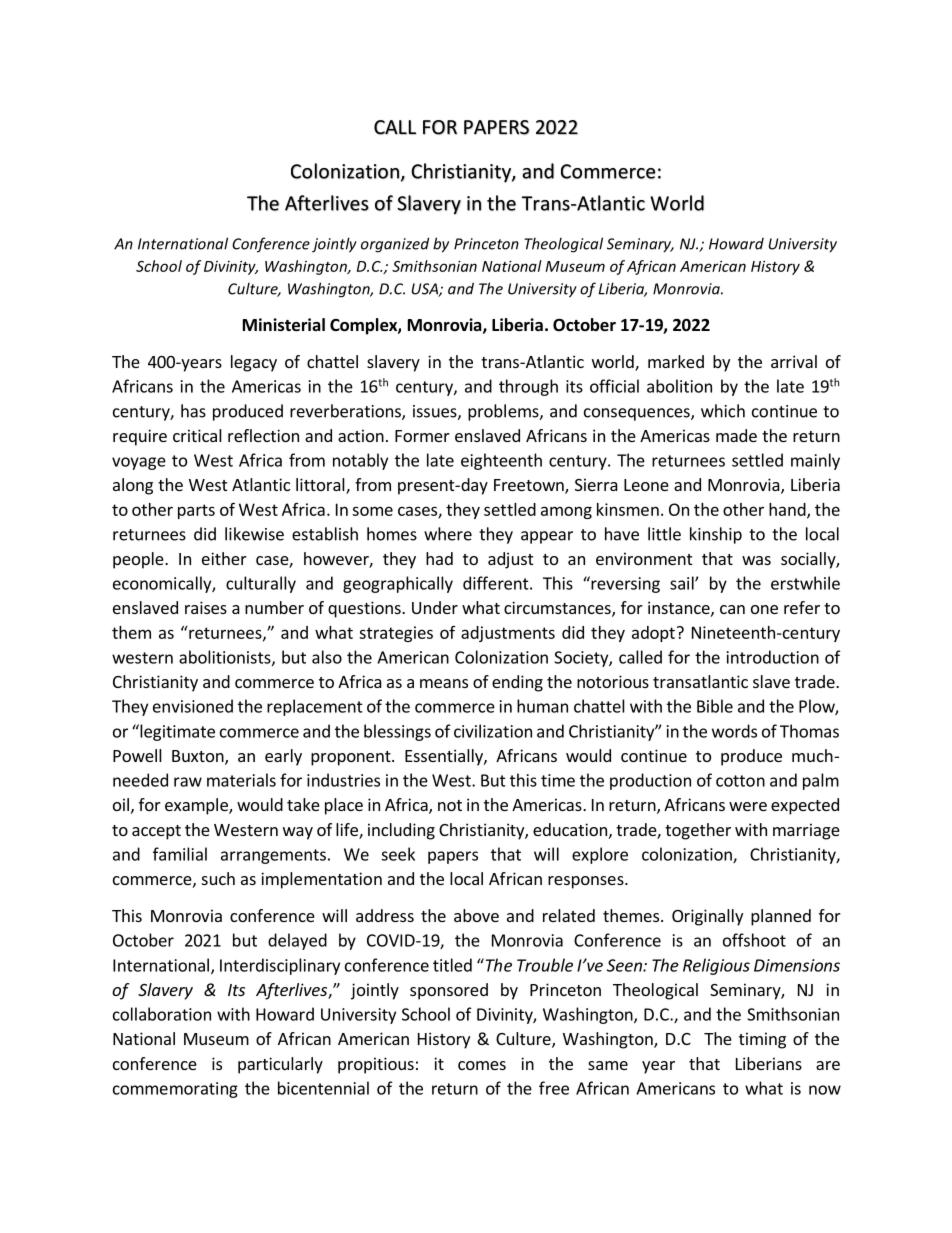 This image has width=952, height=1233. What do you see at coordinates (175, 1090) in the image?
I see `commemorating` at bounding box center [175, 1090].
